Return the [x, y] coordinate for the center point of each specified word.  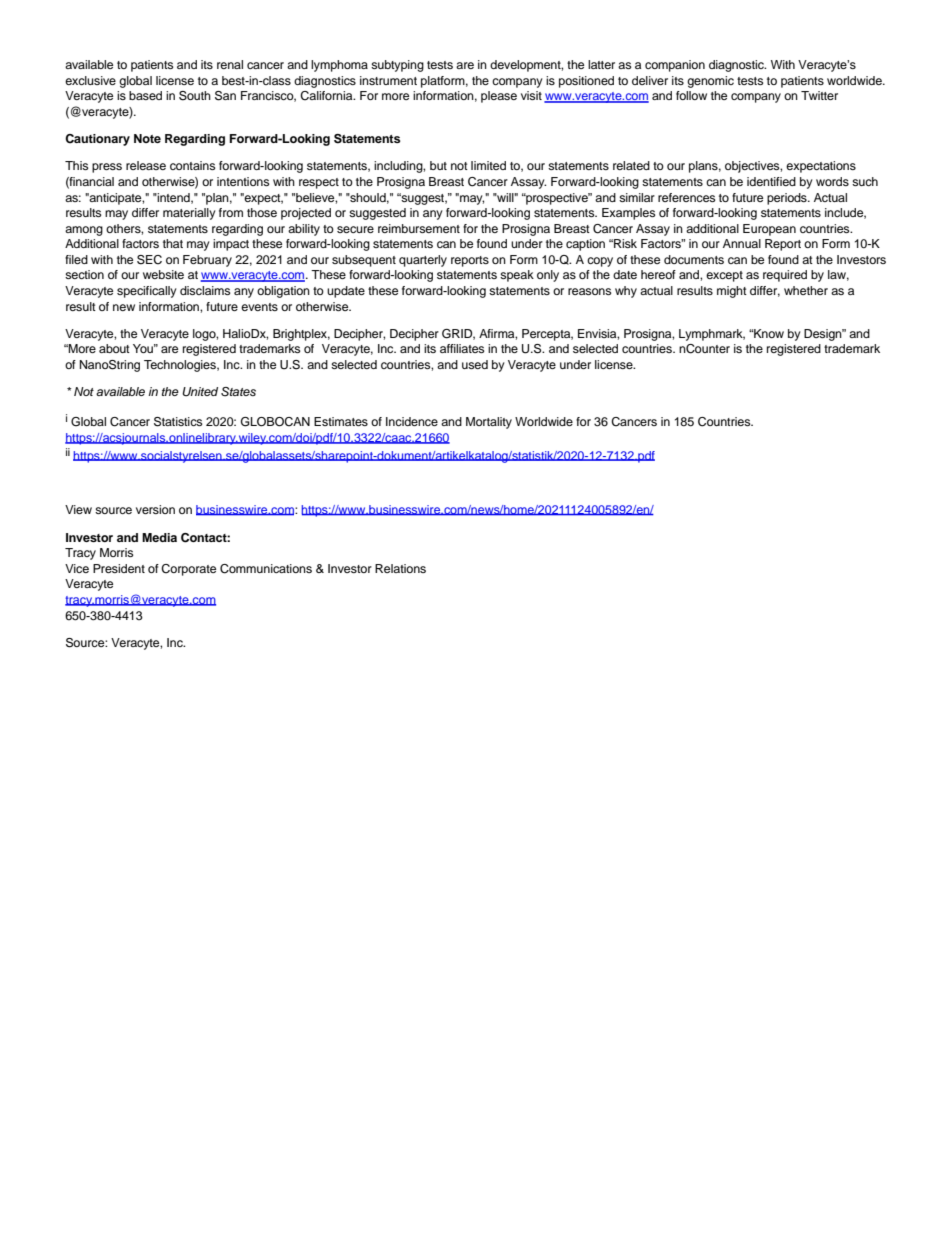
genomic [710, 82]
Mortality [489, 423]
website [163, 274]
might [732, 292]
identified [771, 181]
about [114, 348]
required [785, 276]
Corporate [188, 570]
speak [517, 276]
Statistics [178, 422]
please [499, 97]
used [475, 364]
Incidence [412, 421]
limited [488, 165]
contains [192, 165]
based [145, 95]
